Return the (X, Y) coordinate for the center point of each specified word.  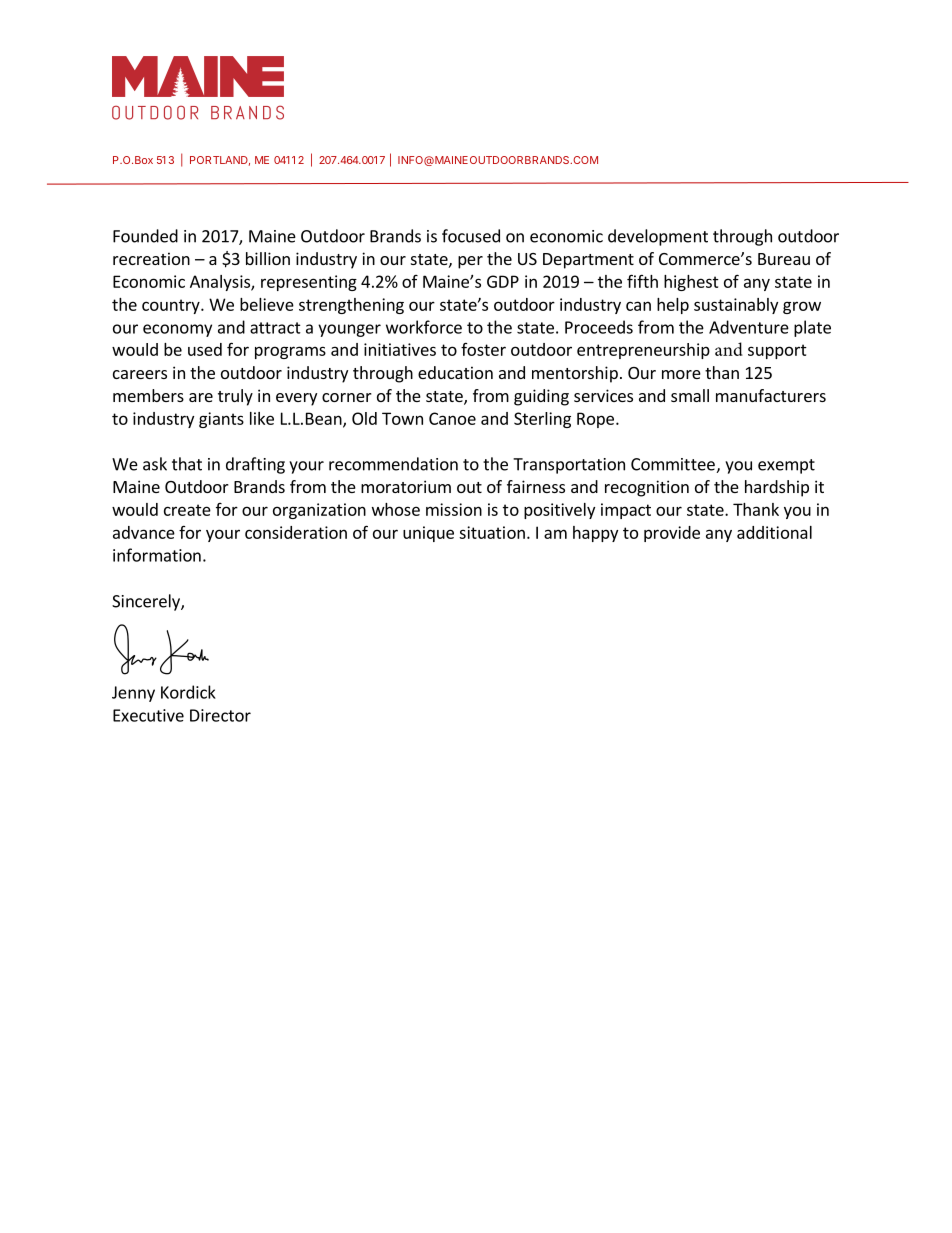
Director (220, 715)
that (187, 464)
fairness (536, 486)
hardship (777, 488)
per (470, 262)
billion (268, 258)
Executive (148, 715)
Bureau (784, 259)
